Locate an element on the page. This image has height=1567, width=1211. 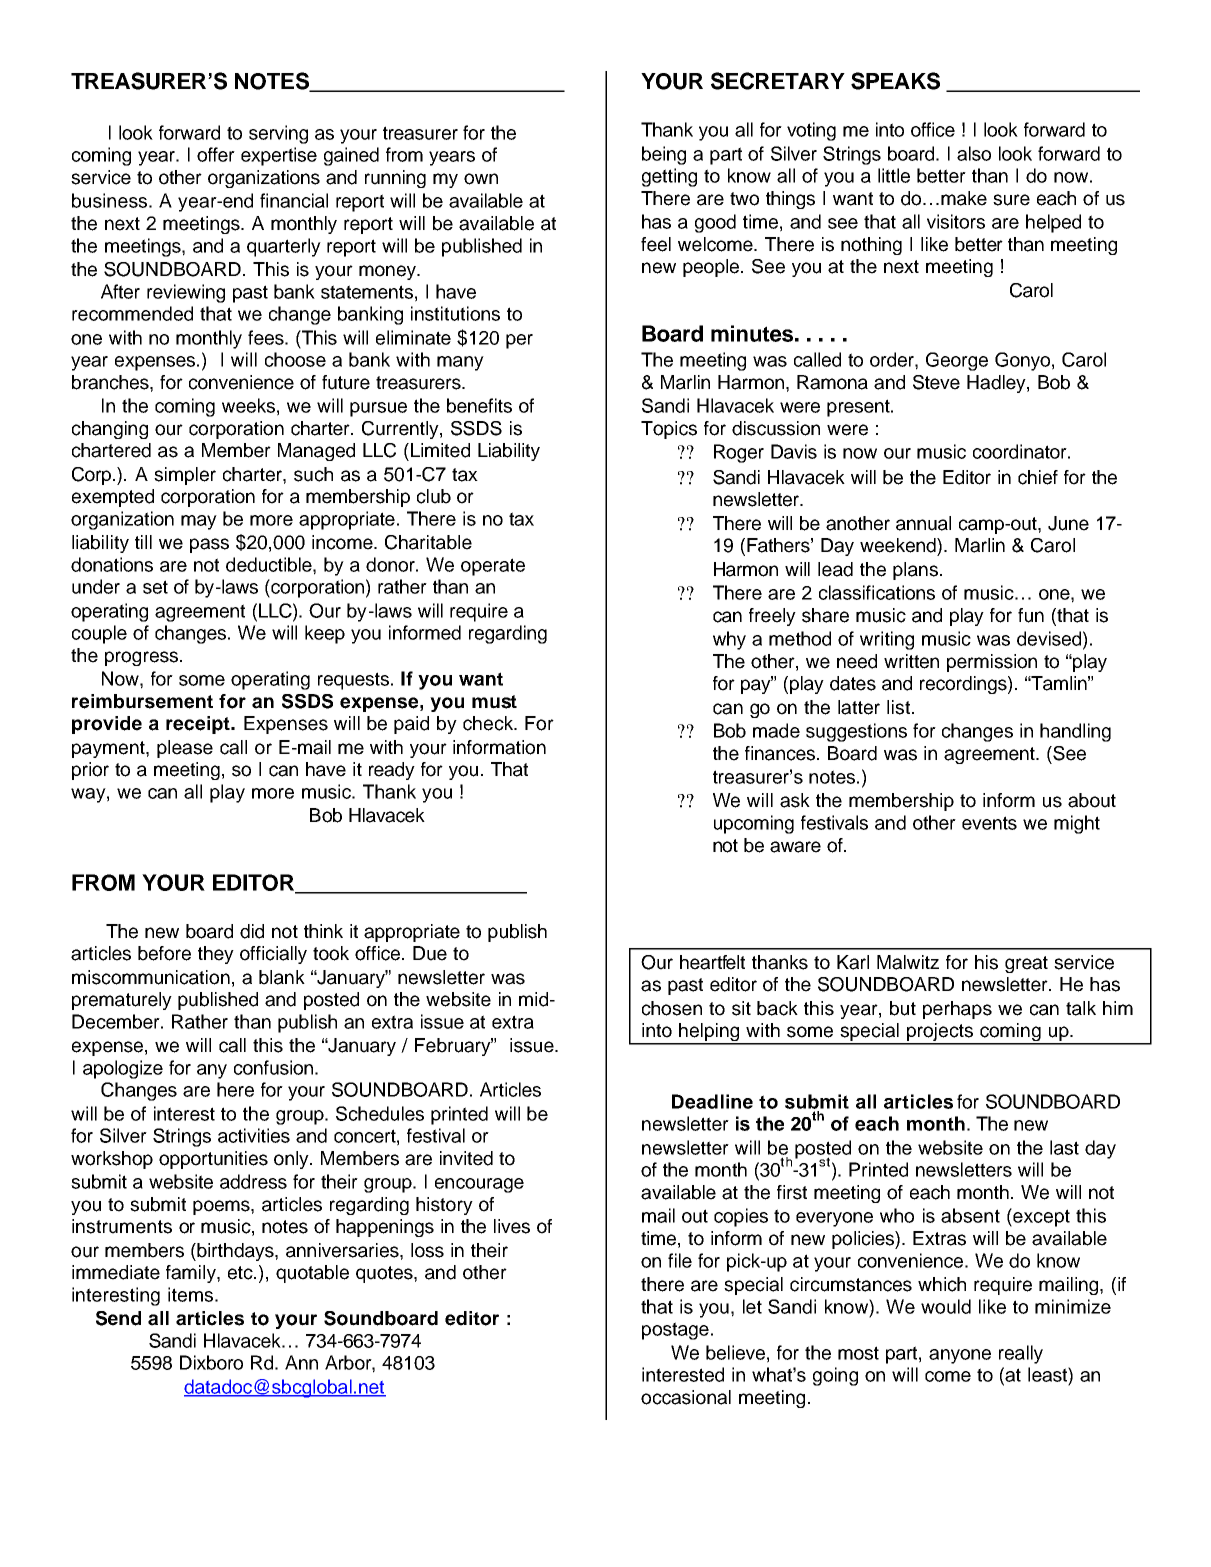
check is located at coordinates (489, 723).
